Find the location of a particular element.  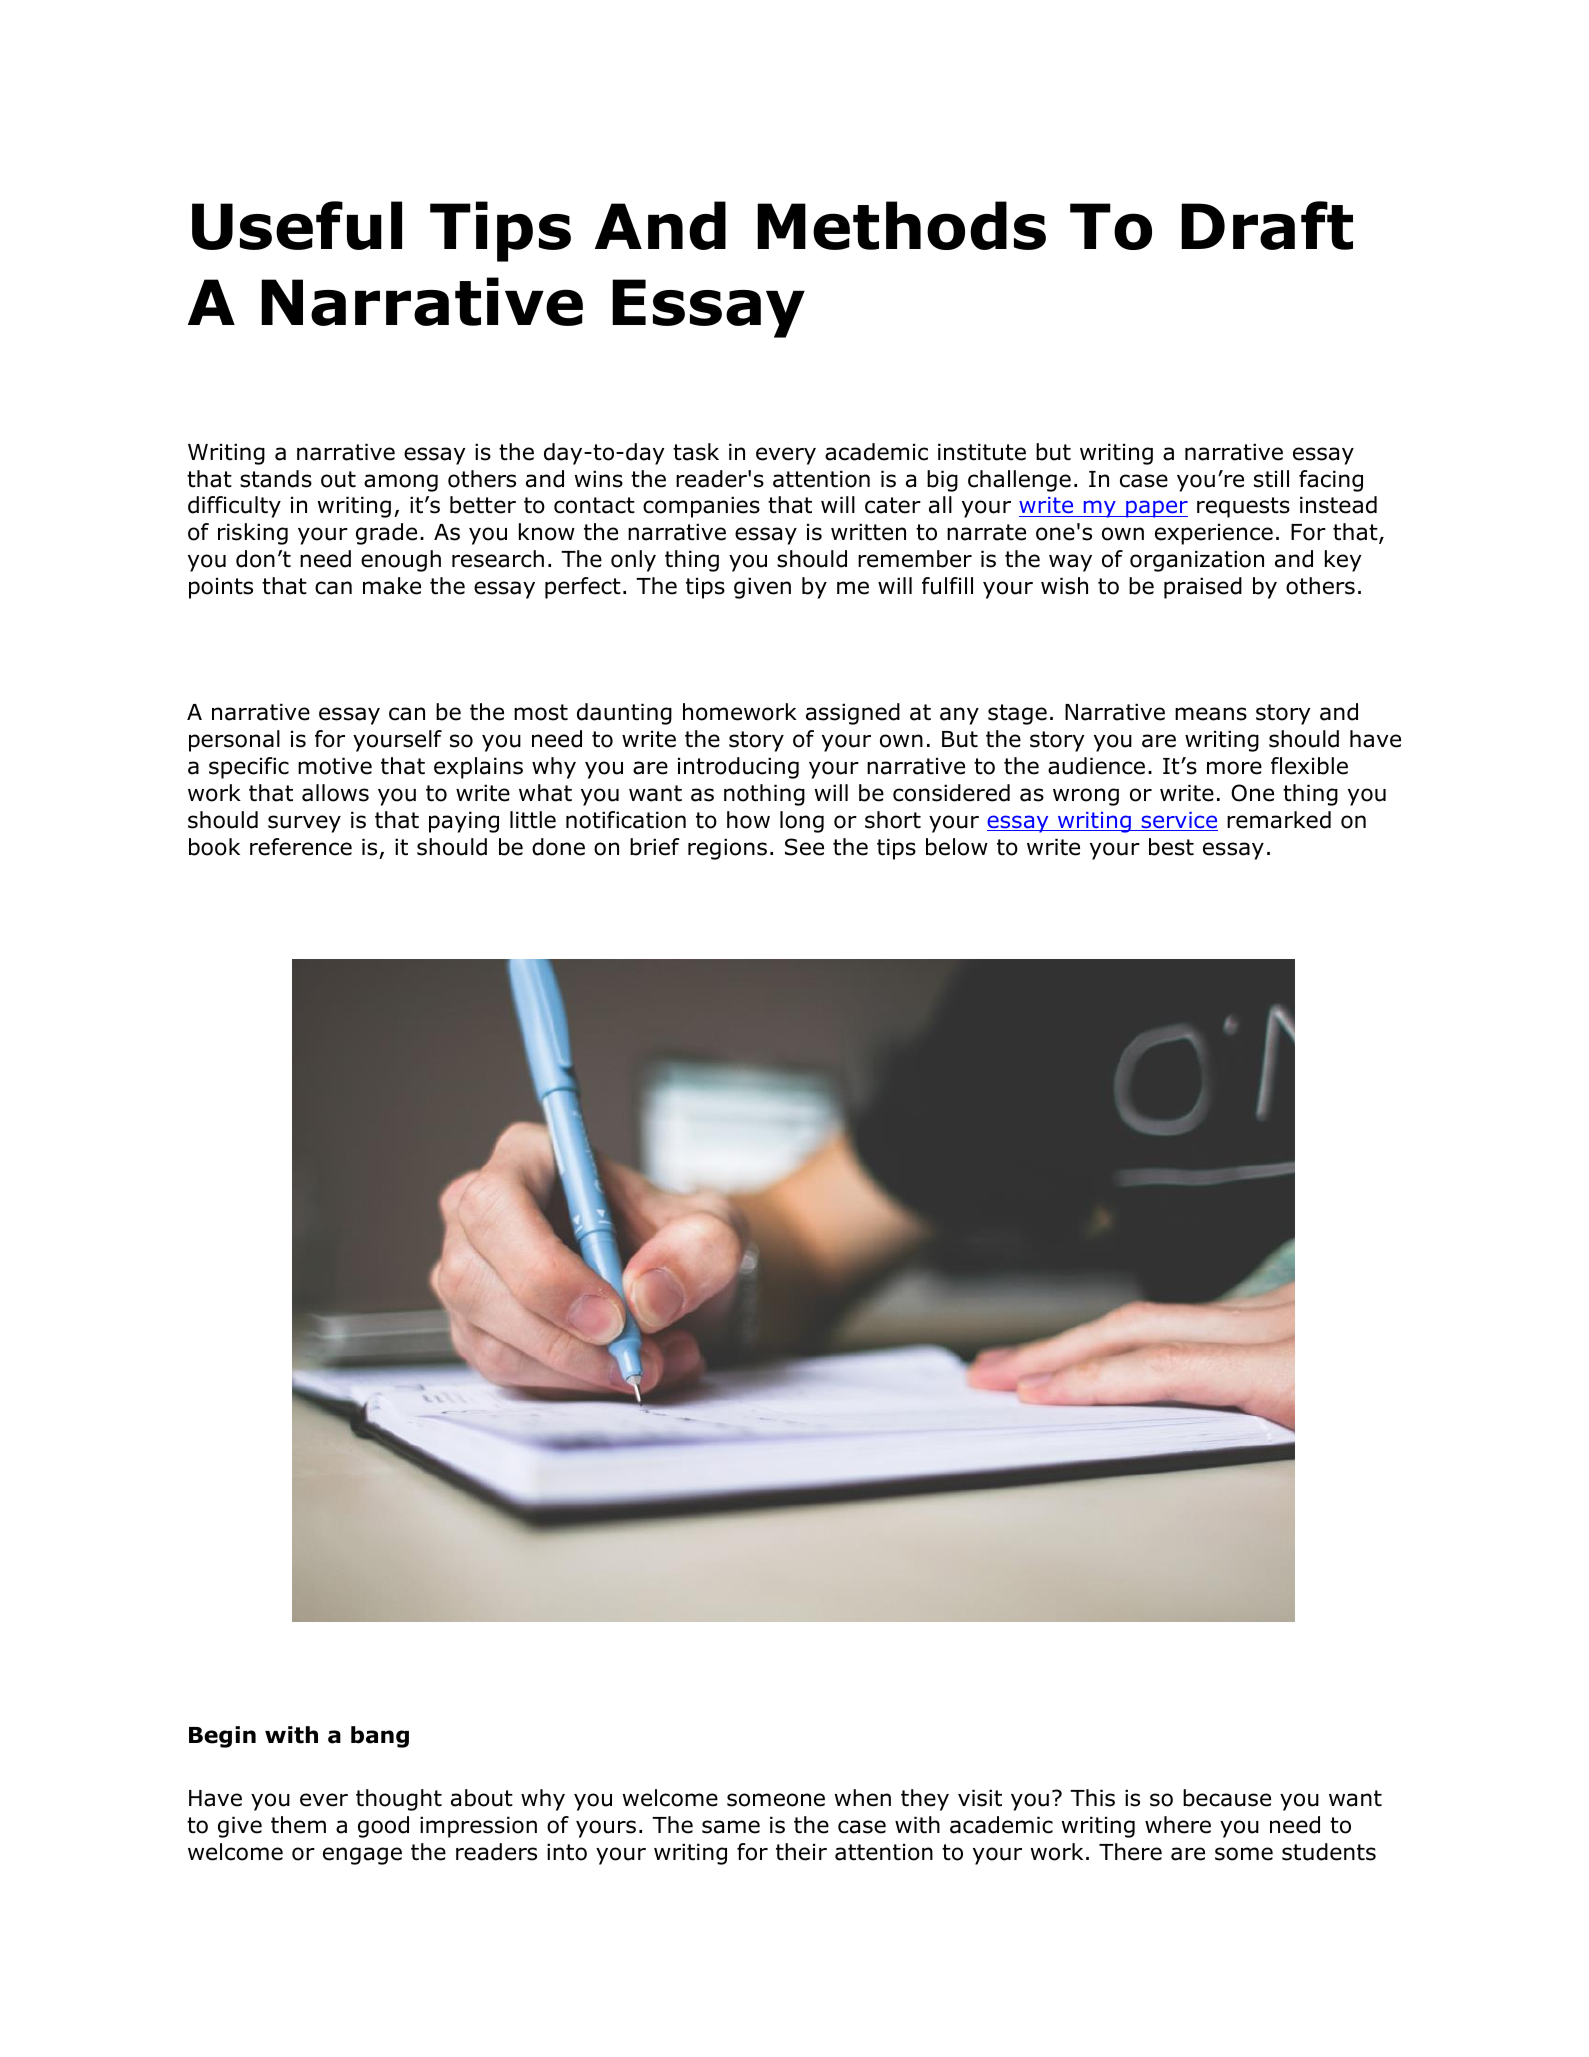

Useful is located at coordinates (297, 225).
